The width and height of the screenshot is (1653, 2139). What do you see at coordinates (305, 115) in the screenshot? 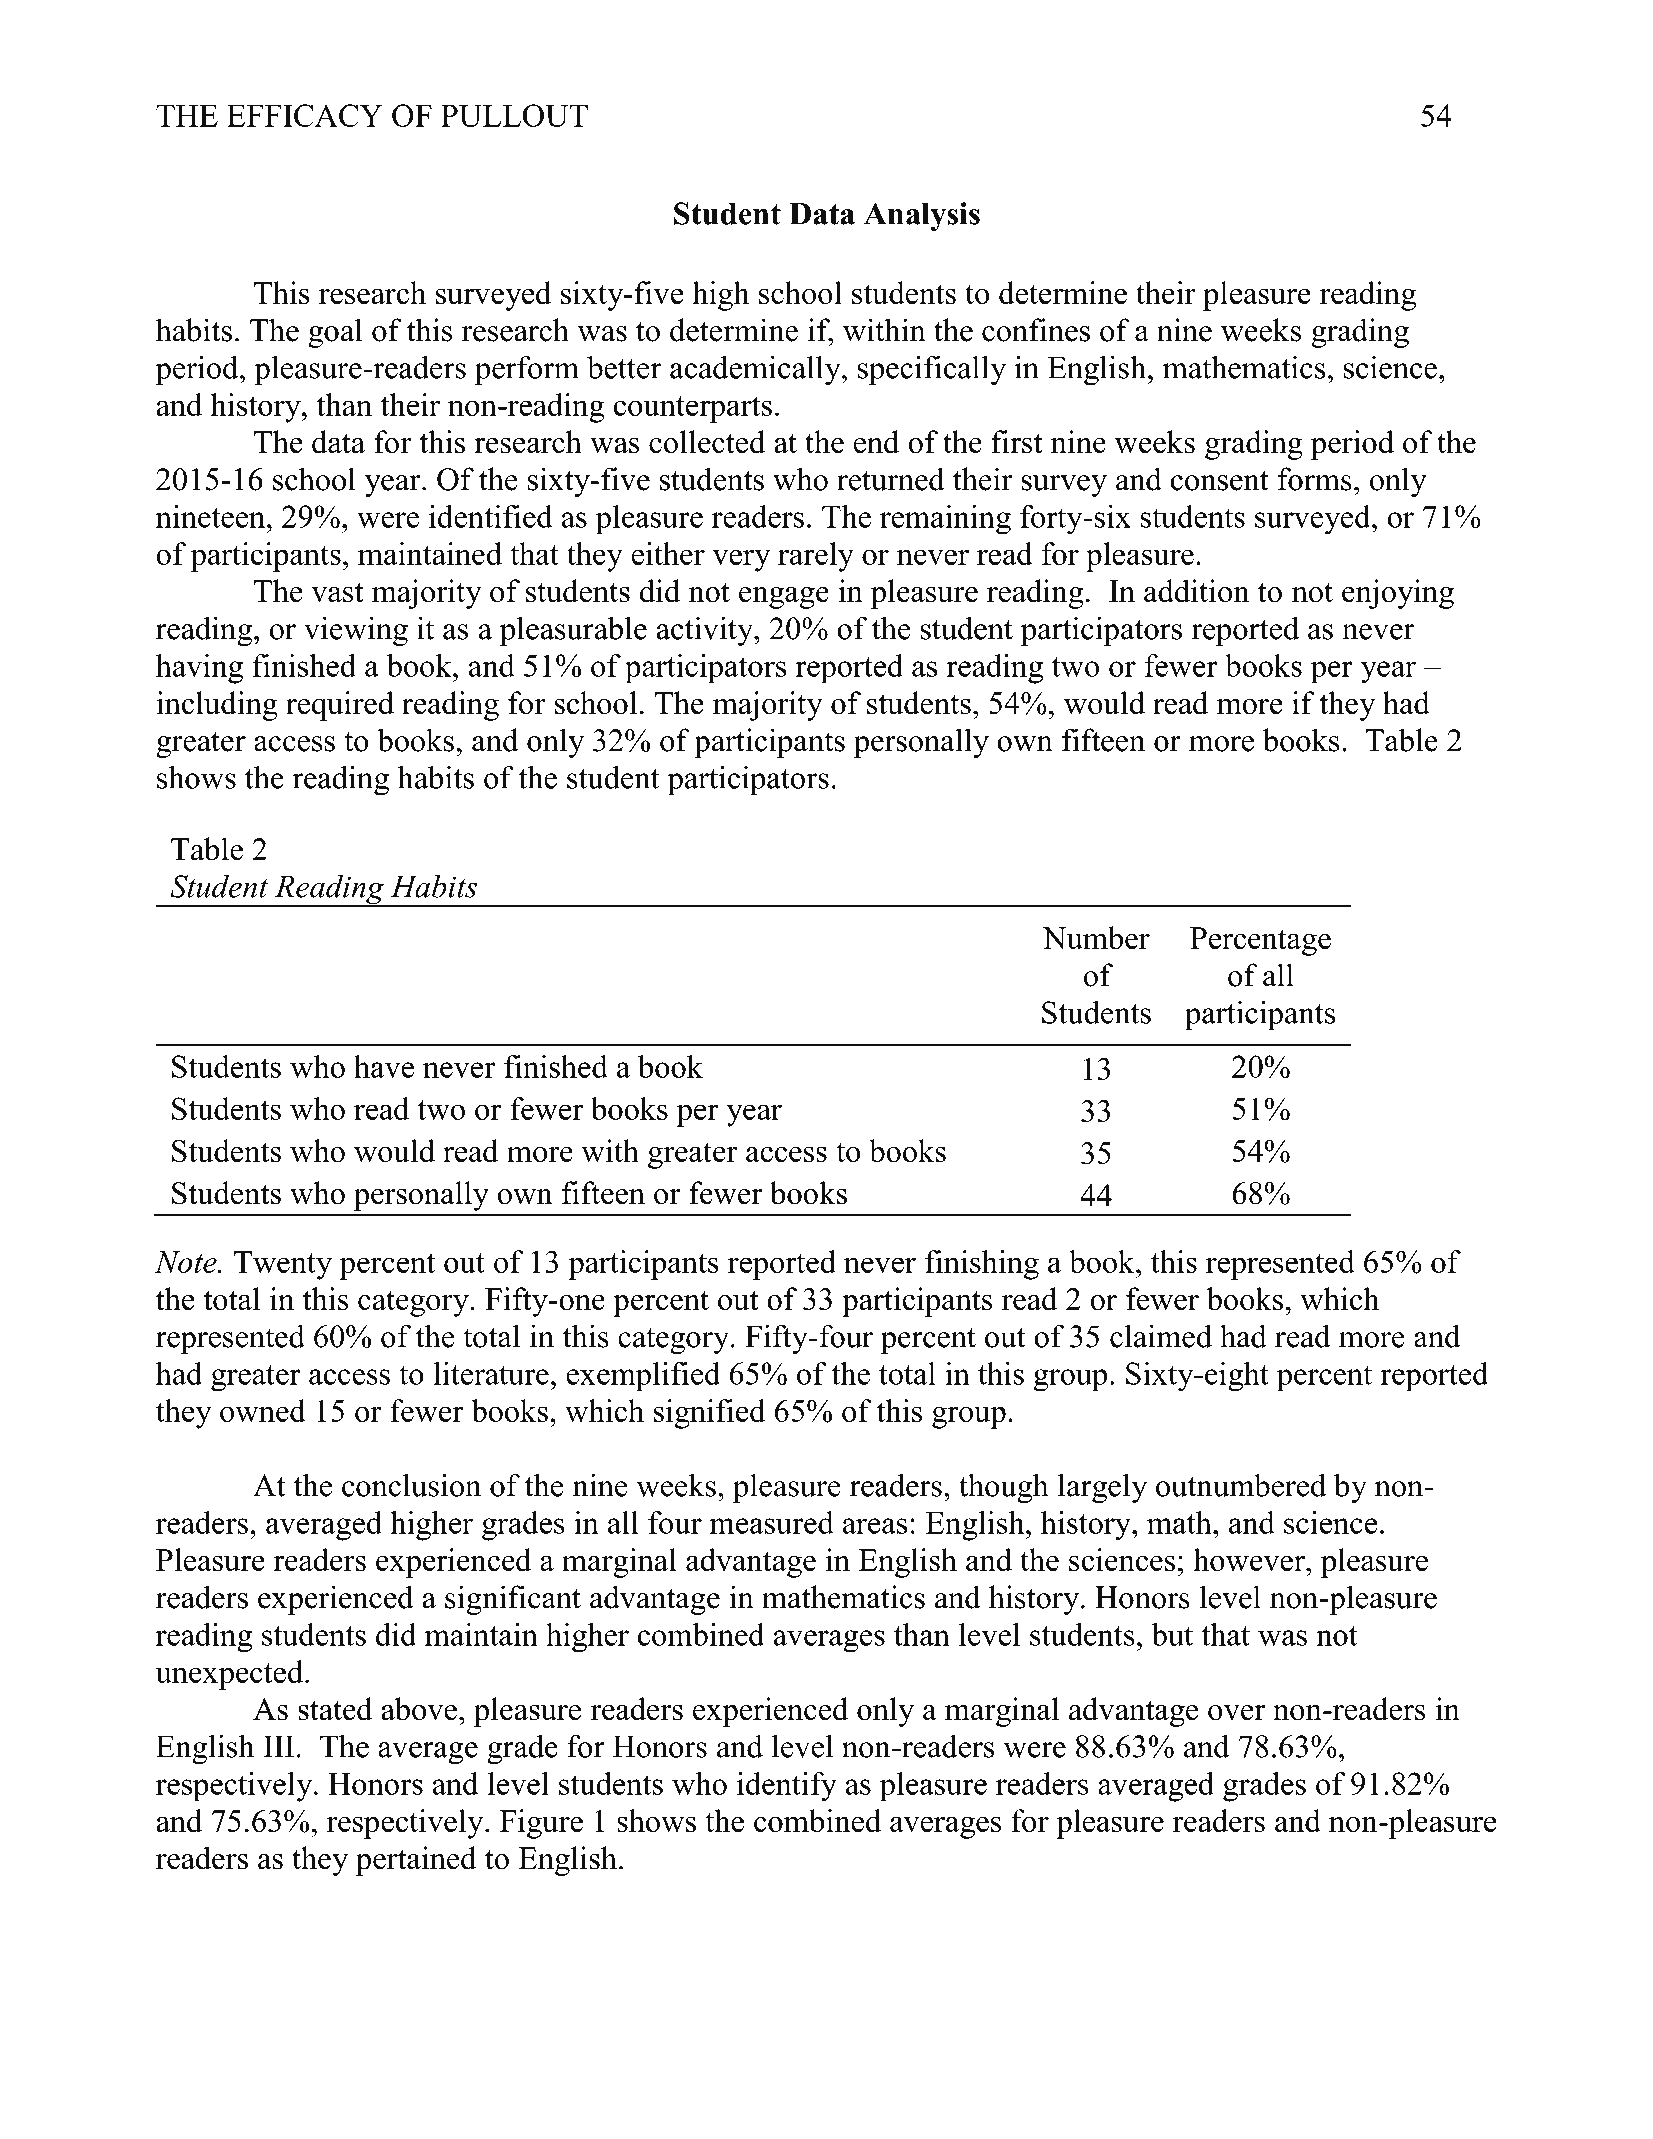
I see `EFFICACY` at bounding box center [305, 115].
